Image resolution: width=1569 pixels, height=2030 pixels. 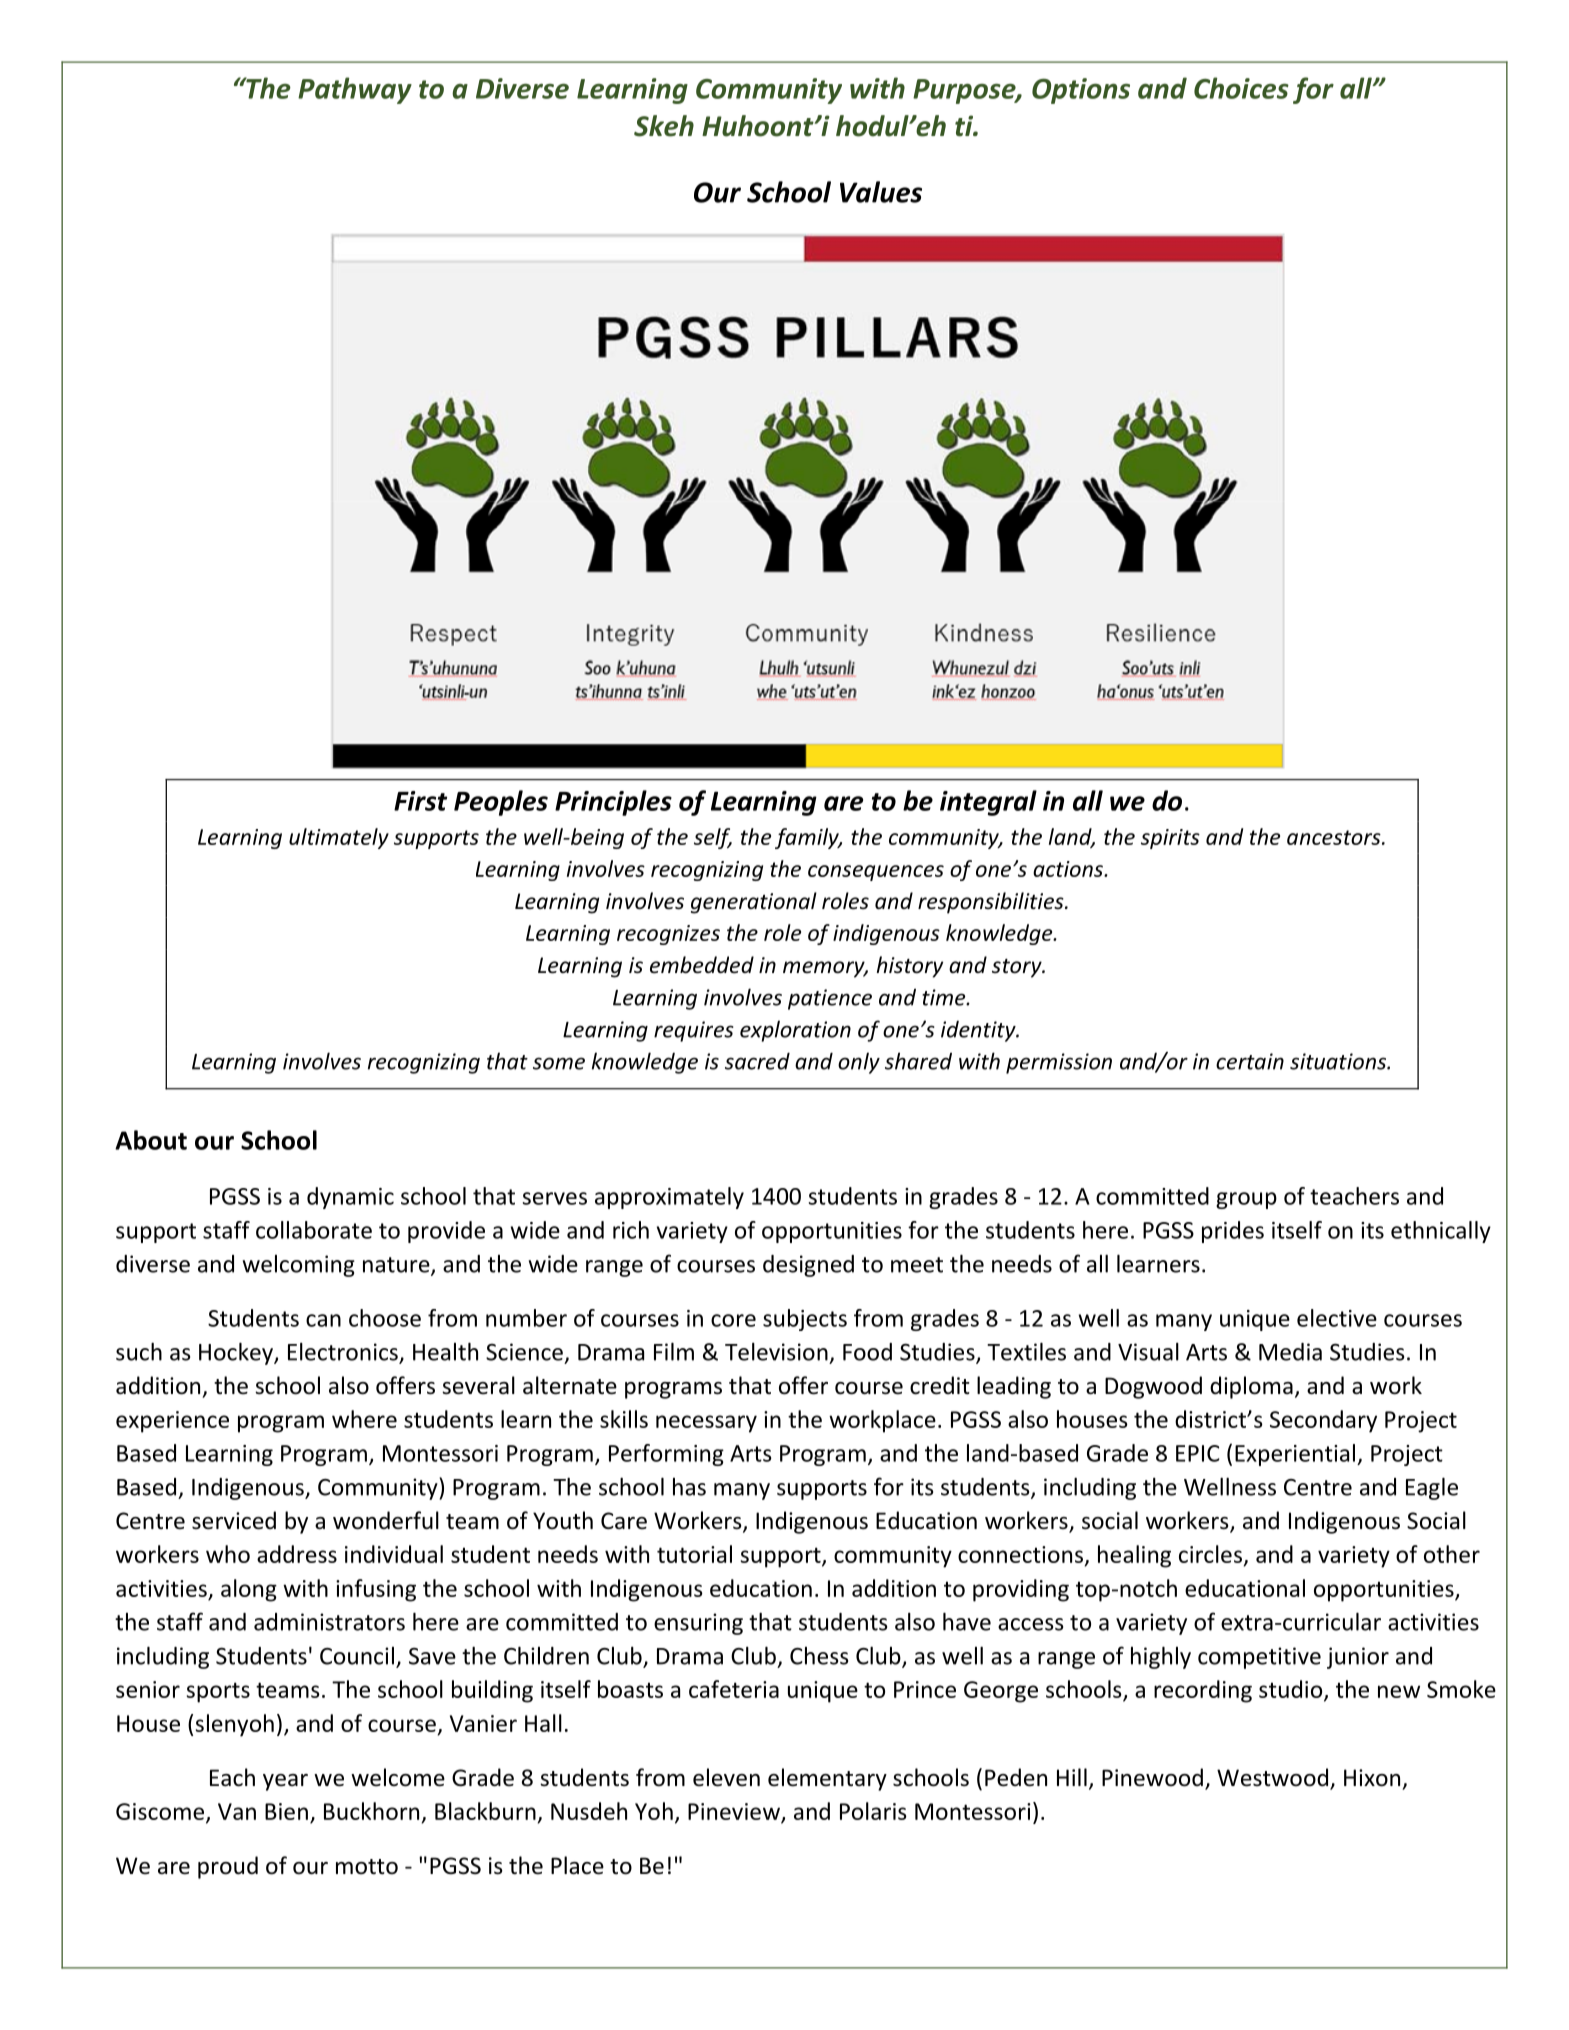 I want to click on Pathway, so click(x=355, y=90).
